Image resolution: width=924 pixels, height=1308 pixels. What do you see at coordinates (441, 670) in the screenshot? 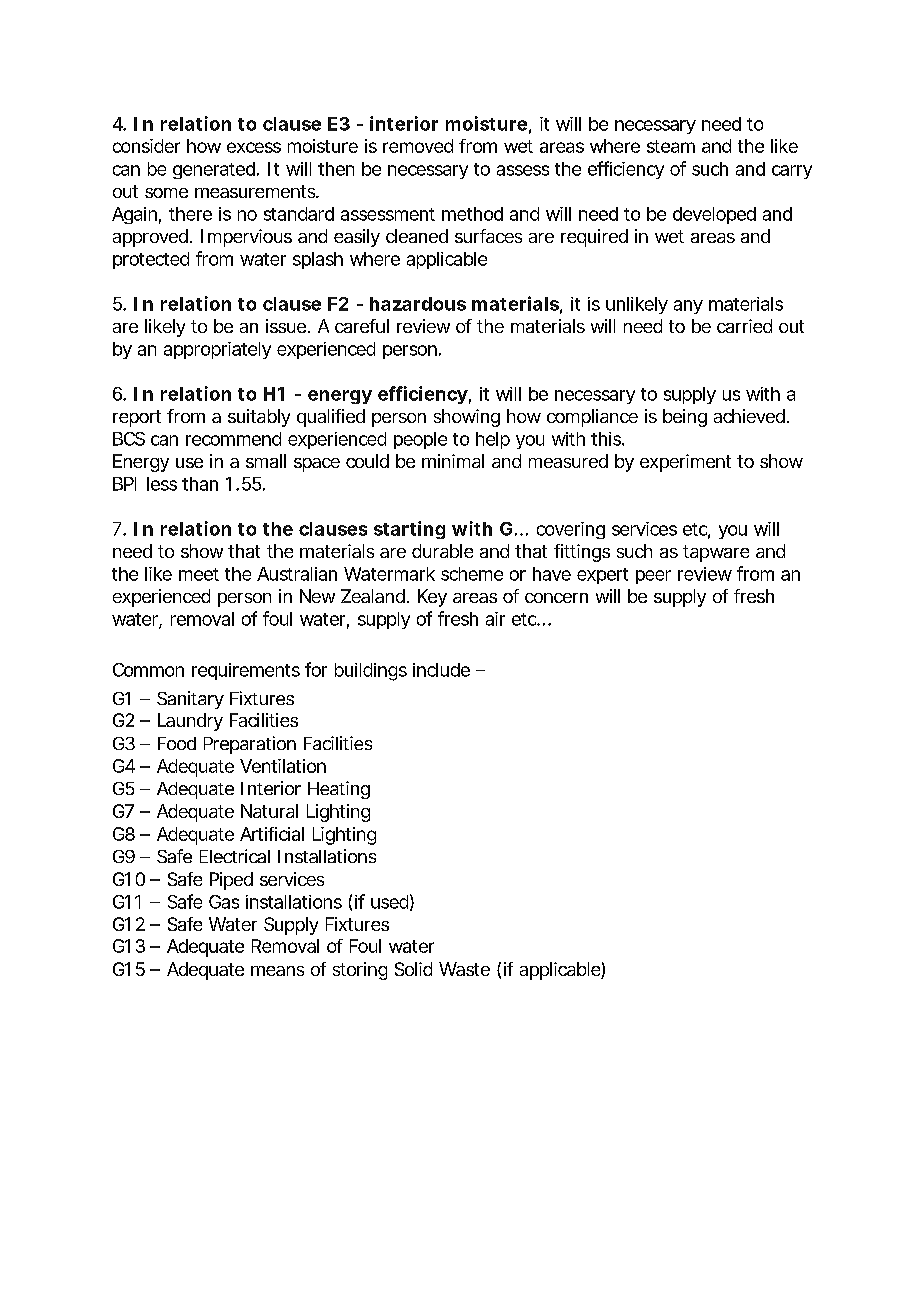
I see `include` at bounding box center [441, 670].
